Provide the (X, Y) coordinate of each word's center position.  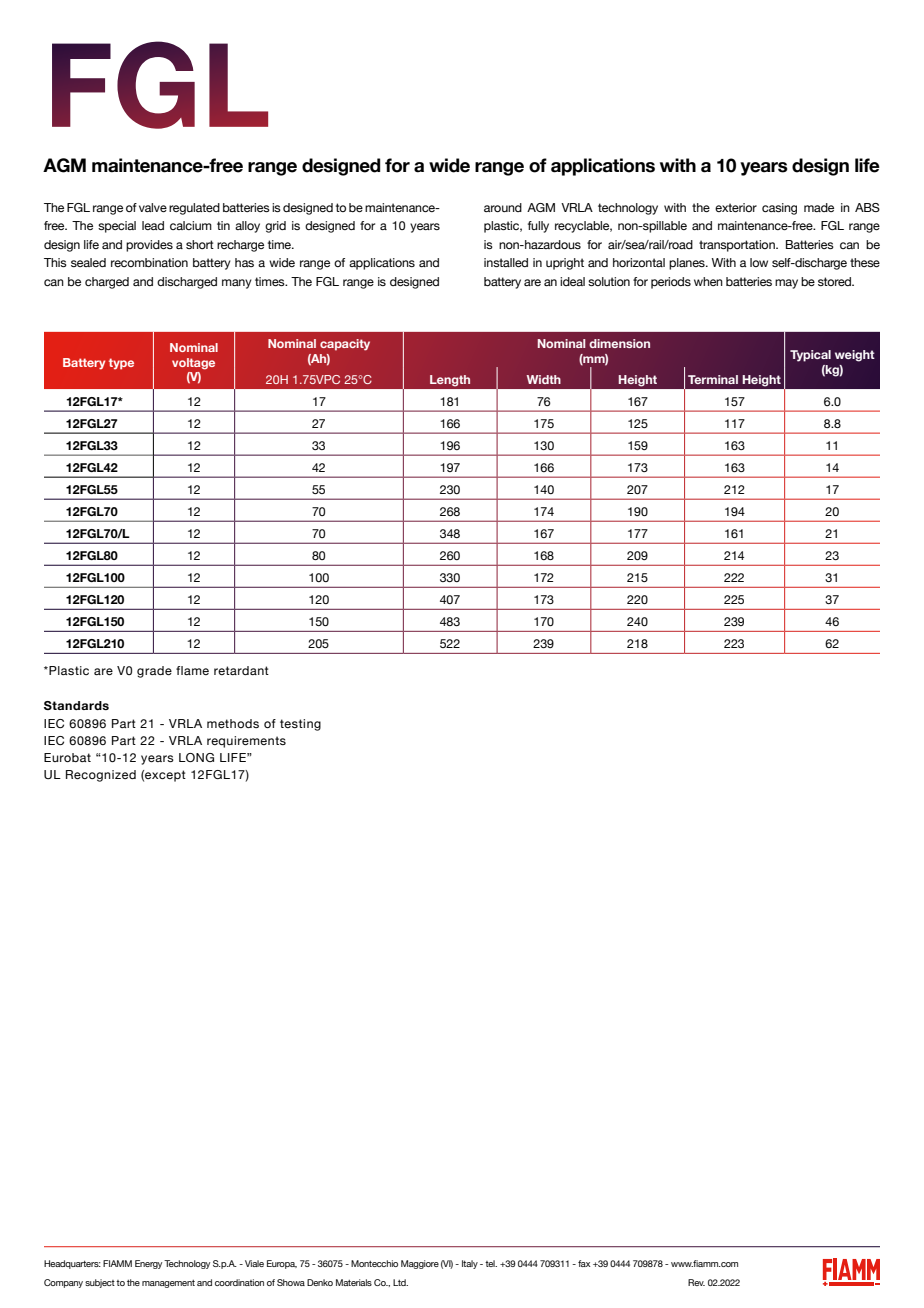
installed (506, 262)
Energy (148, 1264)
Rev (696, 1282)
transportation (738, 246)
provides (149, 246)
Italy (470, 1264)
